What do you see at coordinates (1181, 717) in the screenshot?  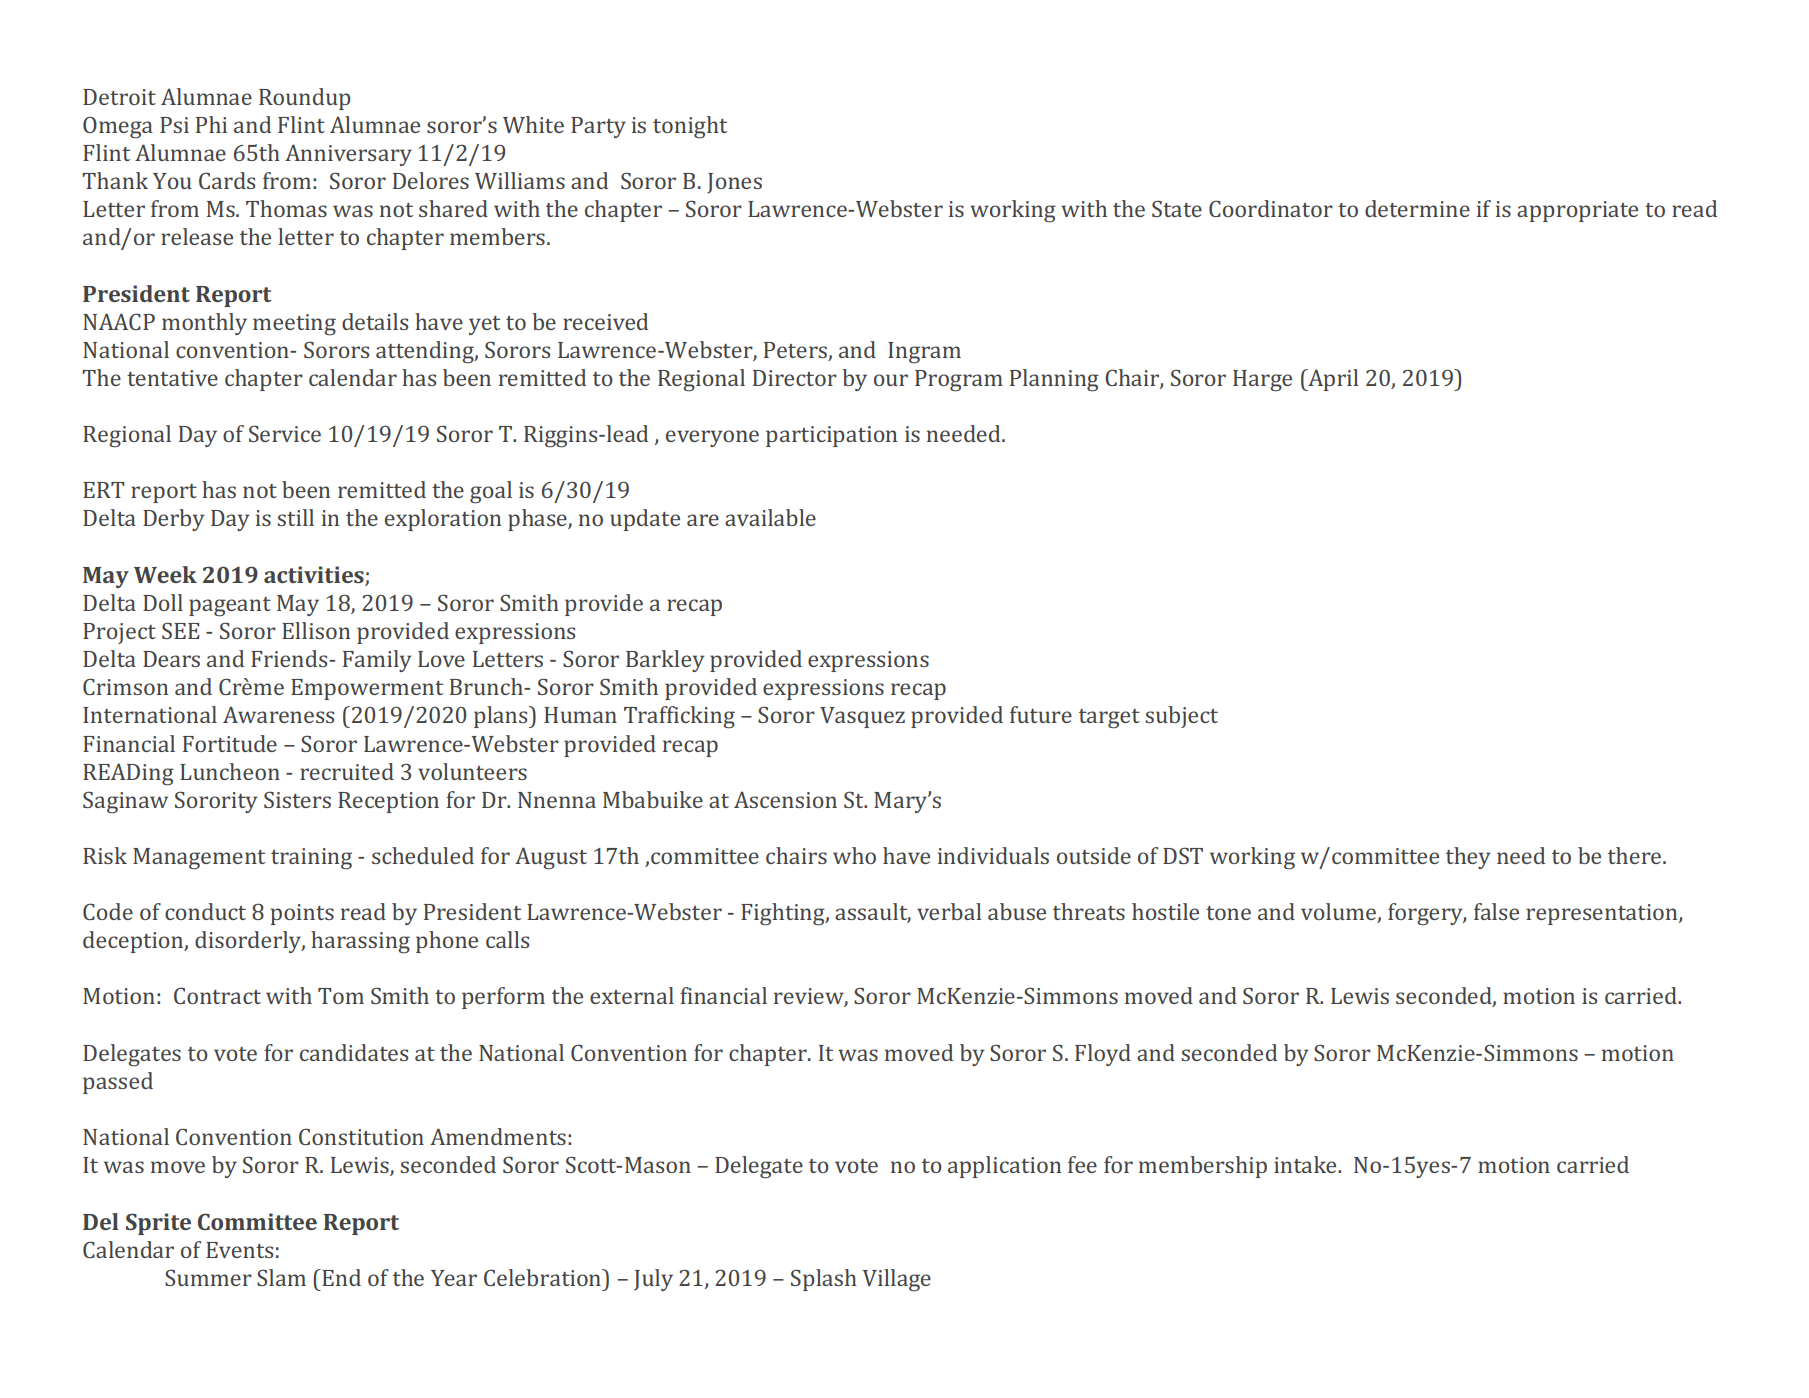 I see `subject` at bounding box center [1181, 717].
